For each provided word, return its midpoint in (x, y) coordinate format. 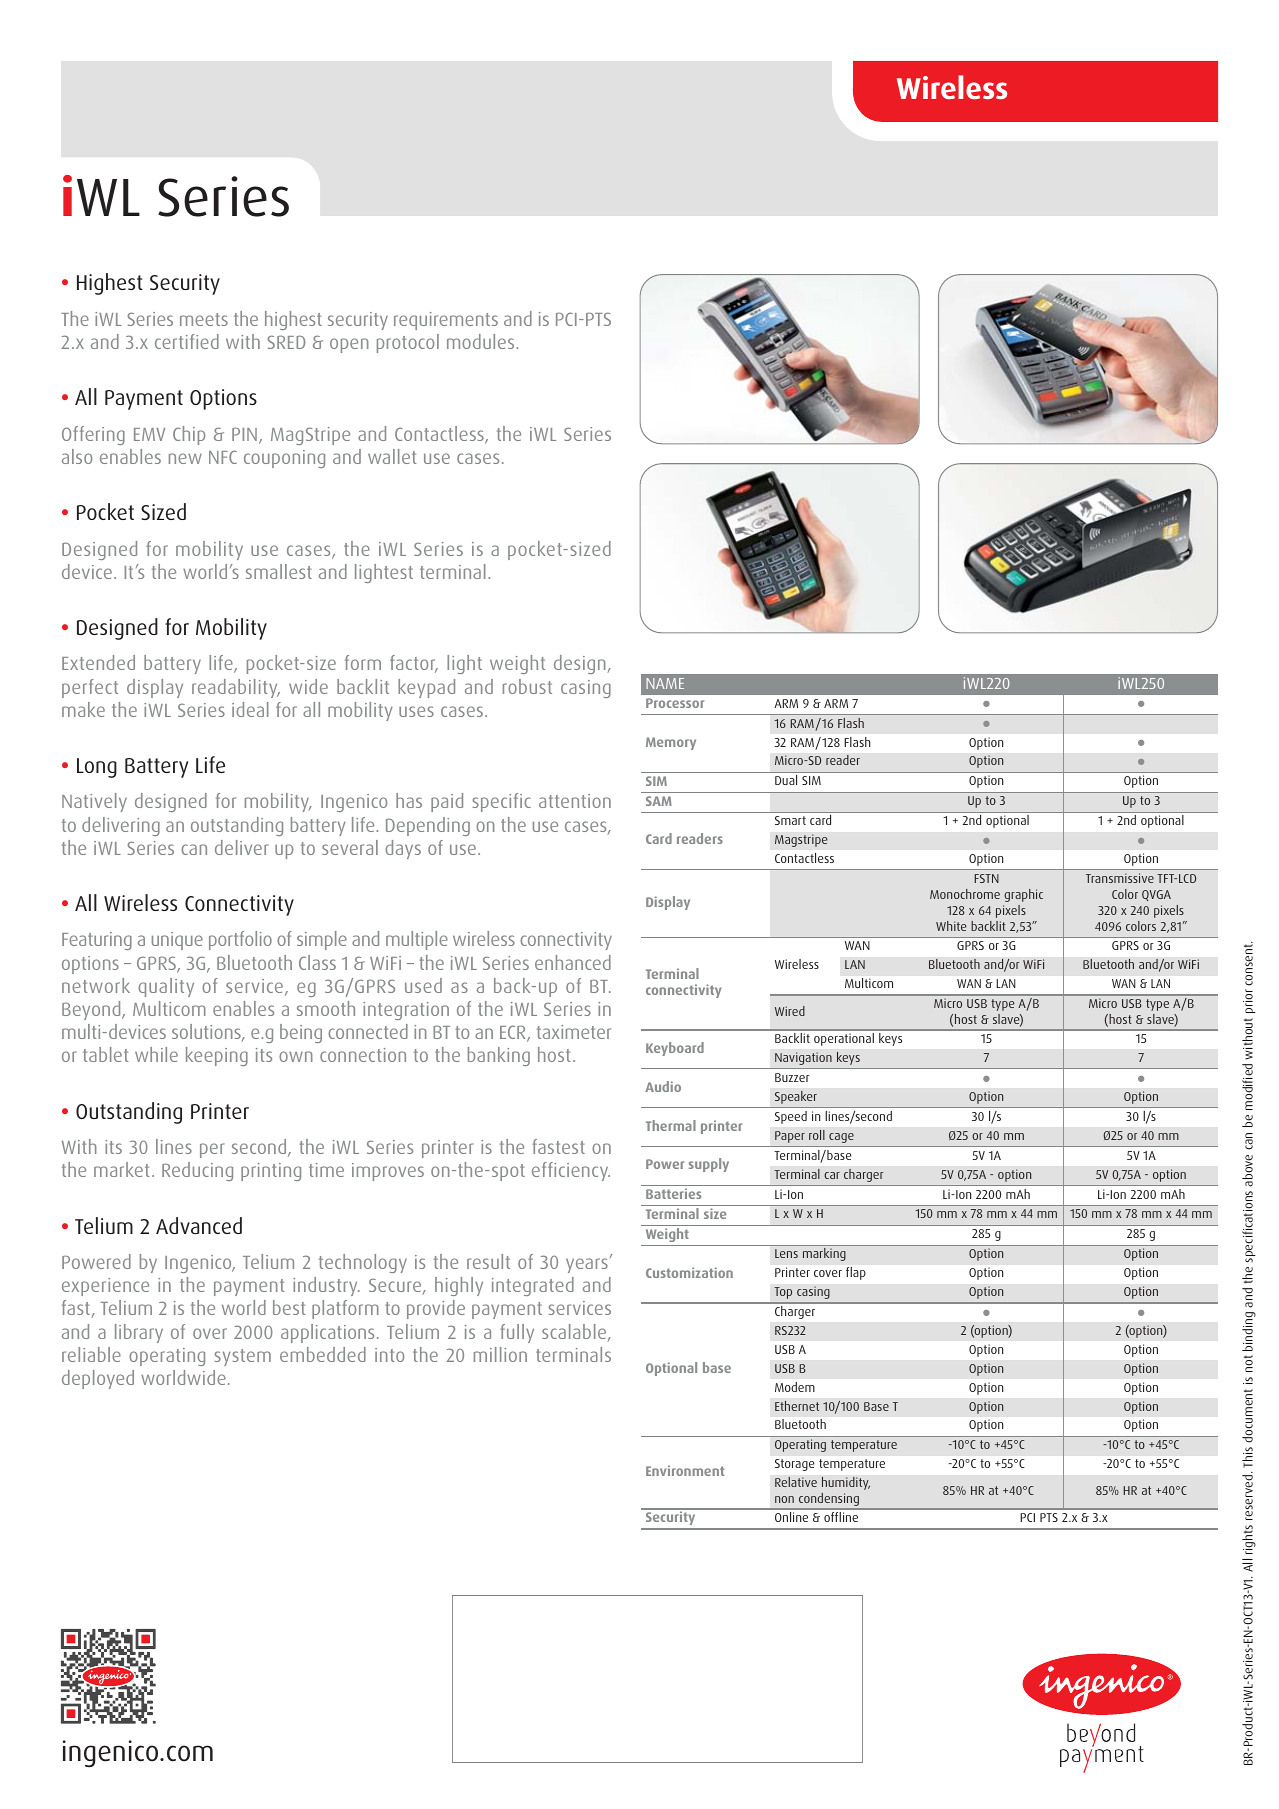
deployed (98, 1379)
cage (841, 1138)
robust (527, 686)
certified (187, 341)
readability (236, 688)
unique (177, 941)
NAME (665, 683)
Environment (685, 1470)
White (951, 926)
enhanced (573, 962)
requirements (446, 321)
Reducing (197, 1171)
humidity (846, 1483)
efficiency (571, 1171)
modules (482, 341)
